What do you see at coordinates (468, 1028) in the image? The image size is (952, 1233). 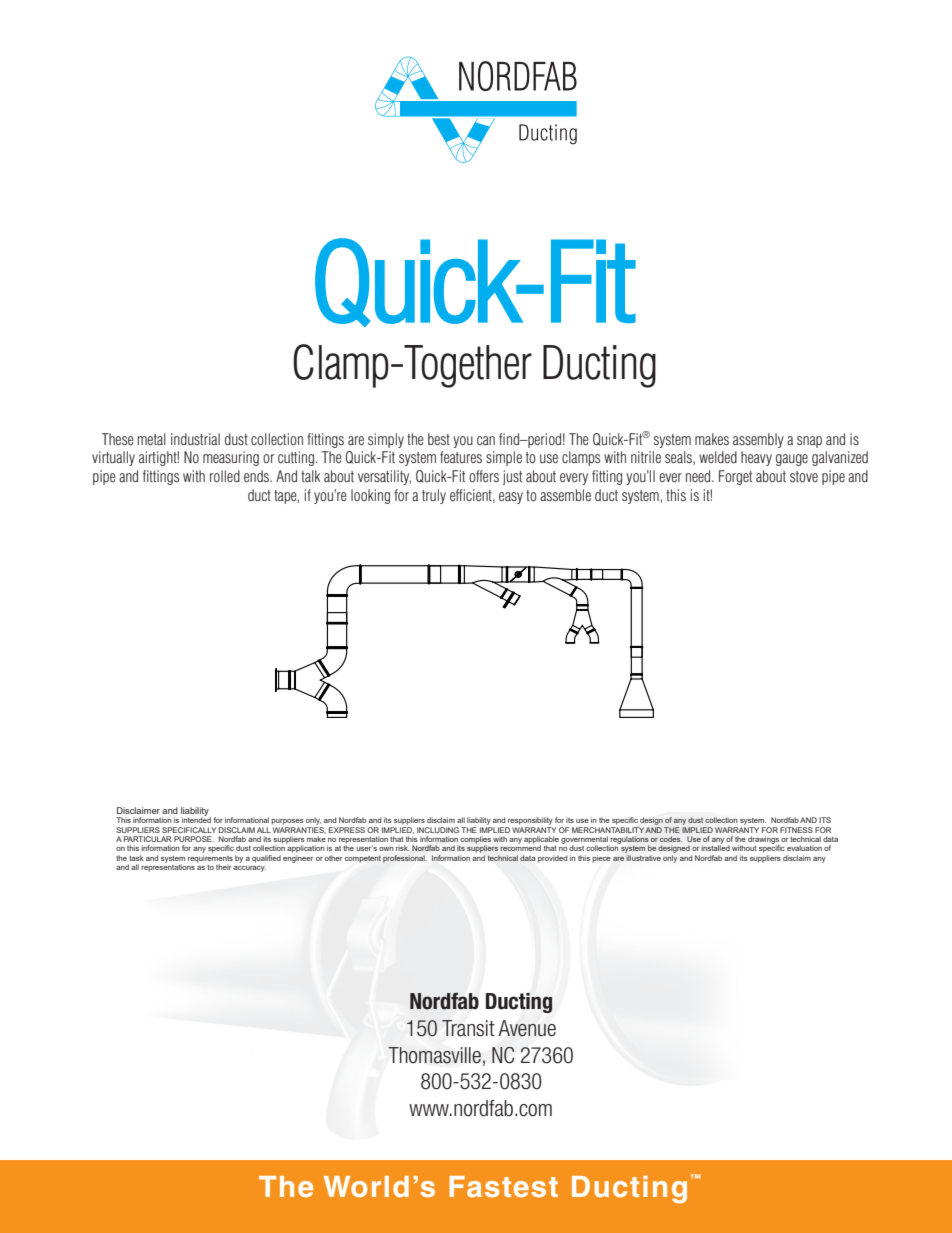 I see `Transit` at bounding box center [468, 1028].
